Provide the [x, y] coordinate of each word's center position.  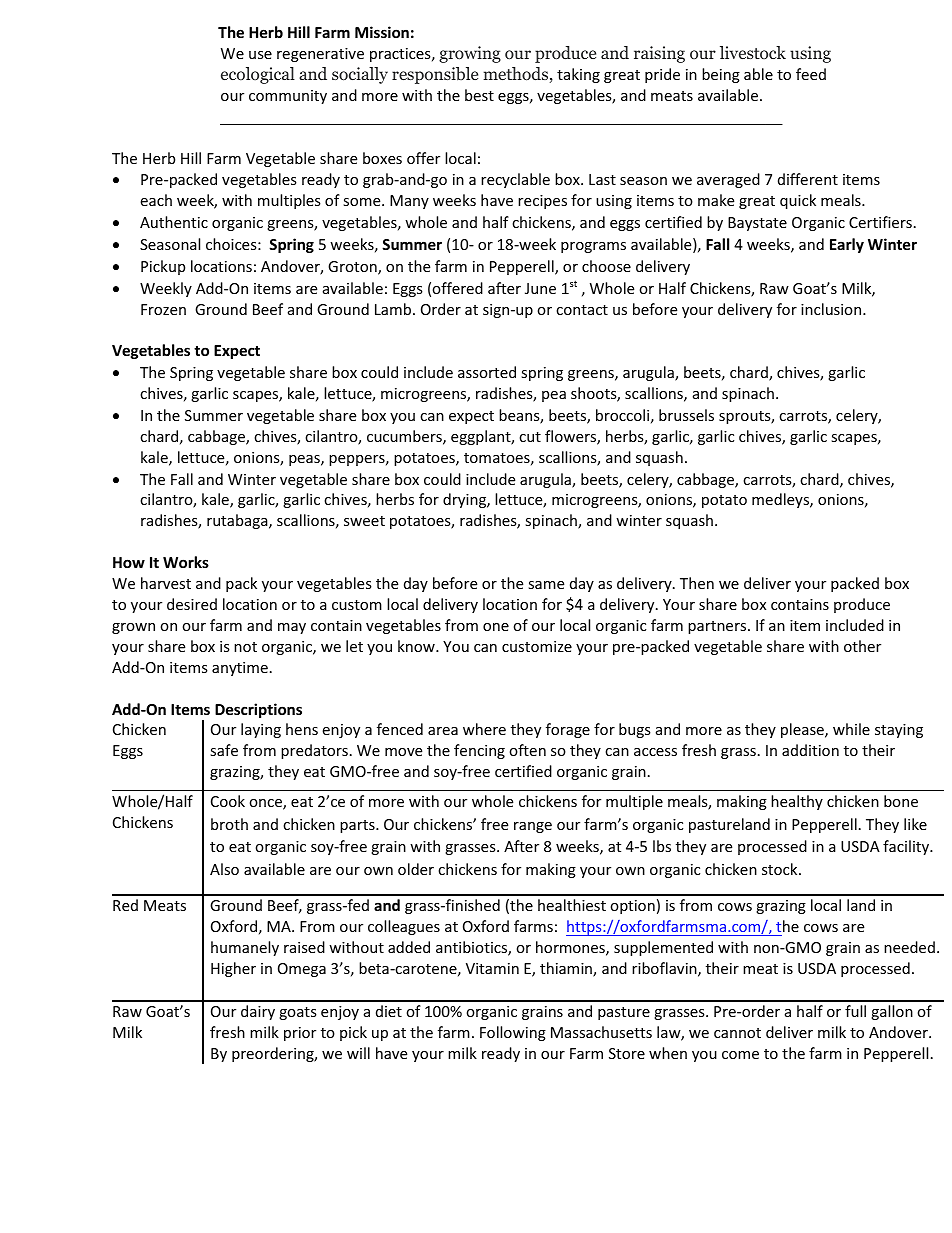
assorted [487, 372]
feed [811, 74]
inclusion [832, 309]
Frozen [163, 309]
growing [470, 54]
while [851, 729]
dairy [258, 1012]
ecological [258, 75]
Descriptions [258, 710]
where [484, 729]
